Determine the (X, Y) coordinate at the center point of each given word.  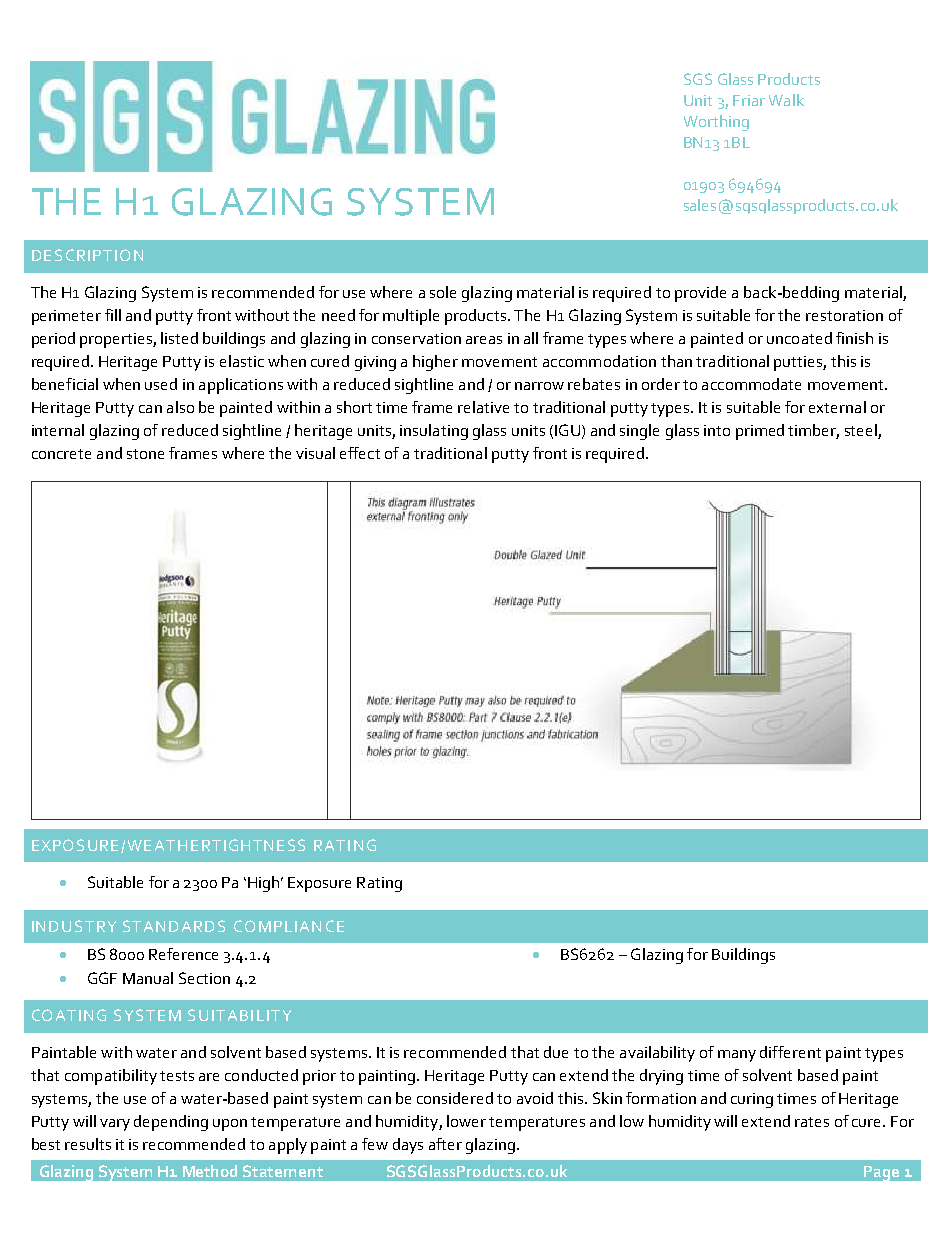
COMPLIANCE (289, 926)
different (790, 1052)
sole (443, 292)
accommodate (751, 384)
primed (760, 432)
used (161, 384)
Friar (749, 100)
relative (483, 407)
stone (145, 454)
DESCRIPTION (87, 255)
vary (115, 1125)
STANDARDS (174, 926)
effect (360, 453)
